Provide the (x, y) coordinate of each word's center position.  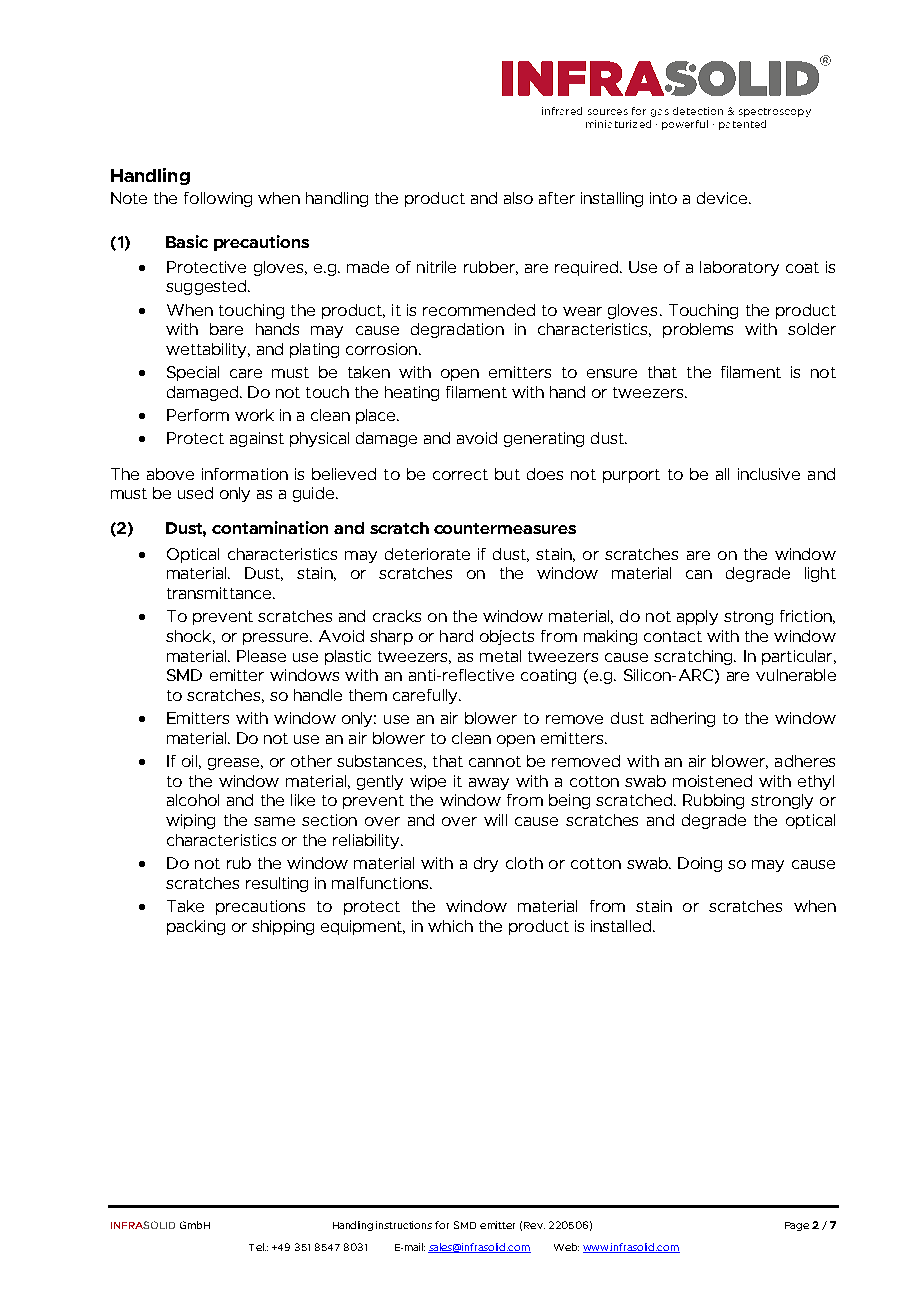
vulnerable (796, 675)
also (518, 198)
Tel (257, 1247)
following (218, 199)
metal (500, 656)
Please (261, 656)
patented (742, 125)
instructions (404, 1225)
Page (797, 1226)
